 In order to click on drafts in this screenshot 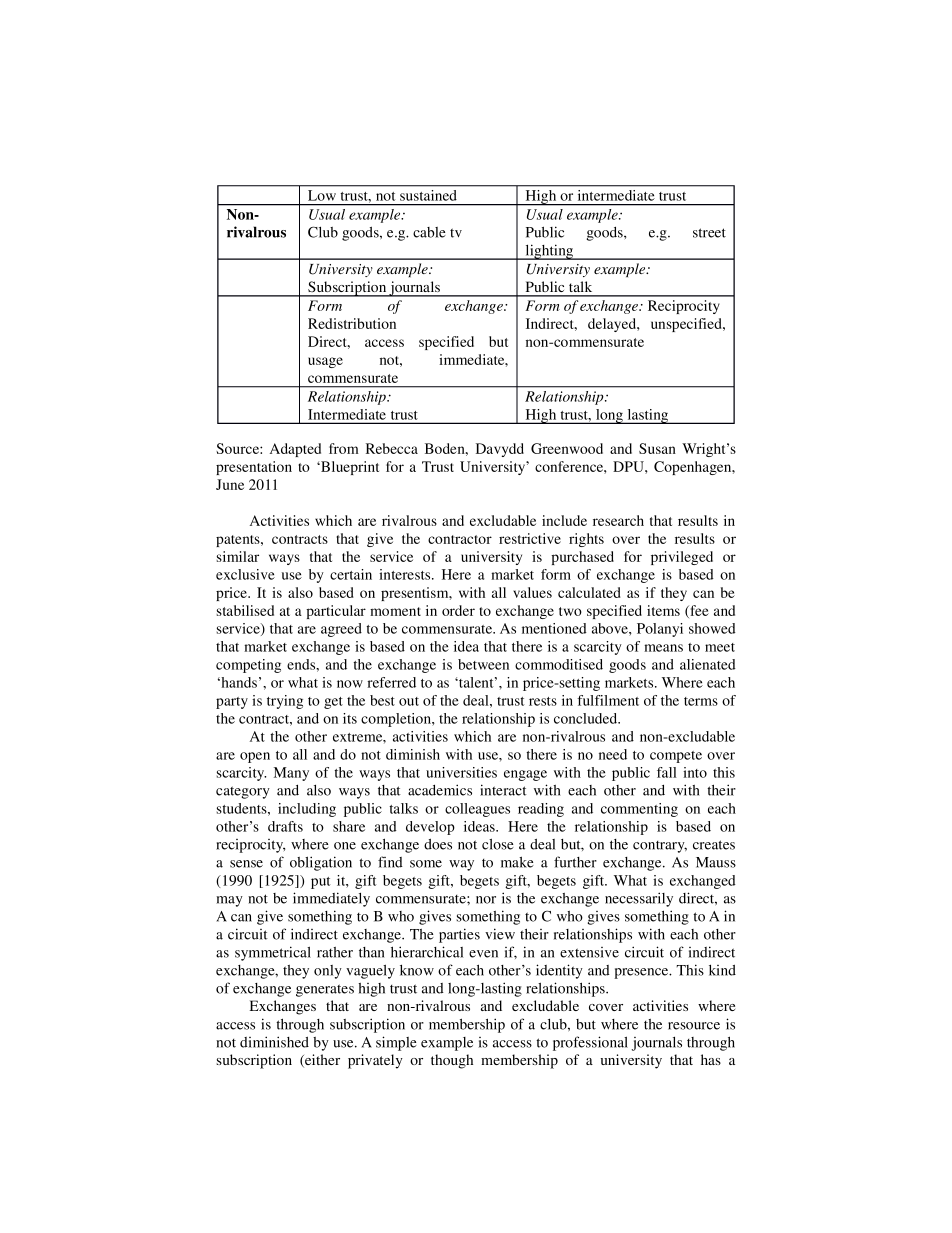, I will do `click(285, 826)`.
